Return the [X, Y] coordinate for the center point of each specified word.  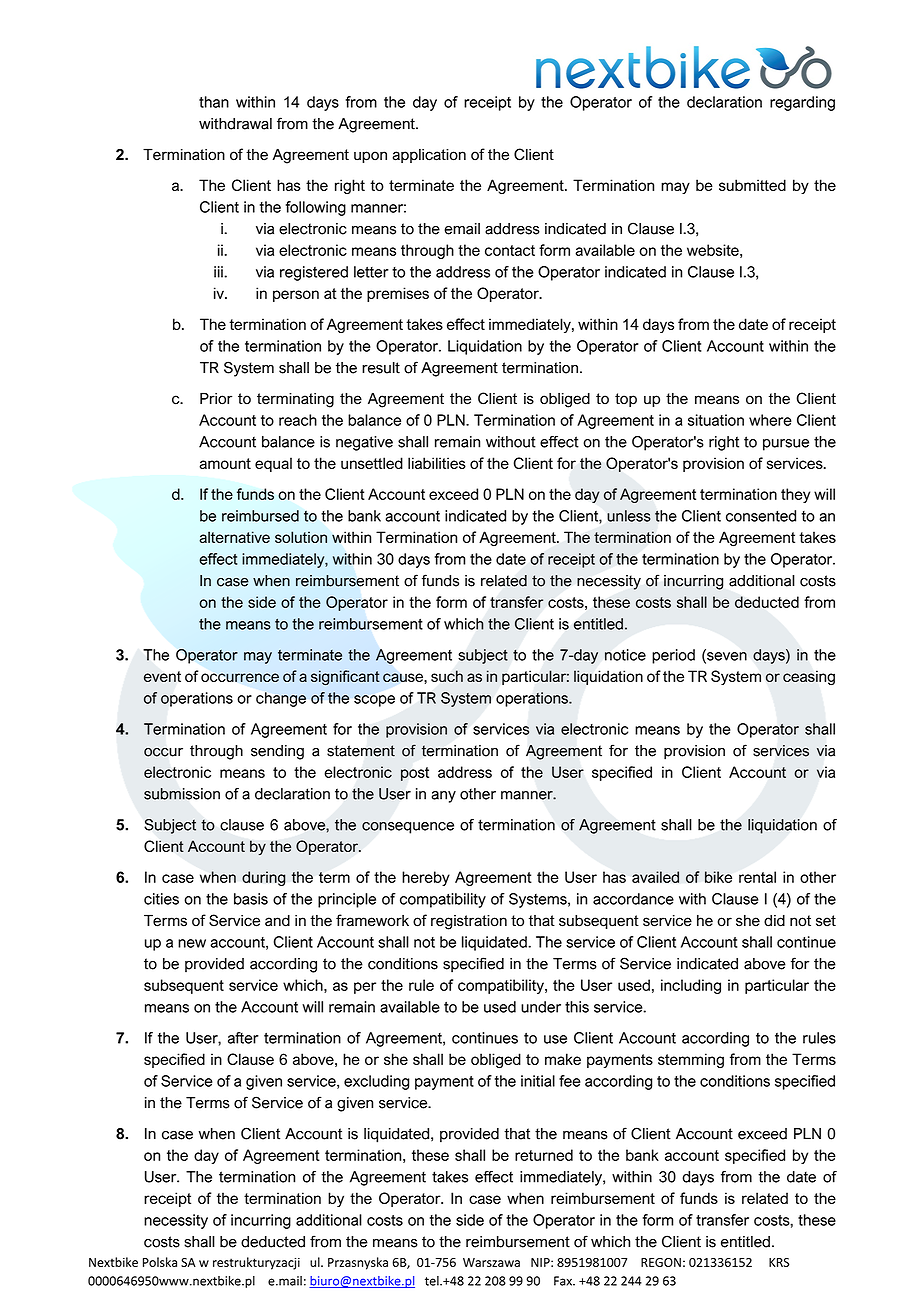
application [429, 156]
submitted [752, 185]
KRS [779, 1262]
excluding [376, 1082]
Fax [564, 1281]
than [214, 102]
